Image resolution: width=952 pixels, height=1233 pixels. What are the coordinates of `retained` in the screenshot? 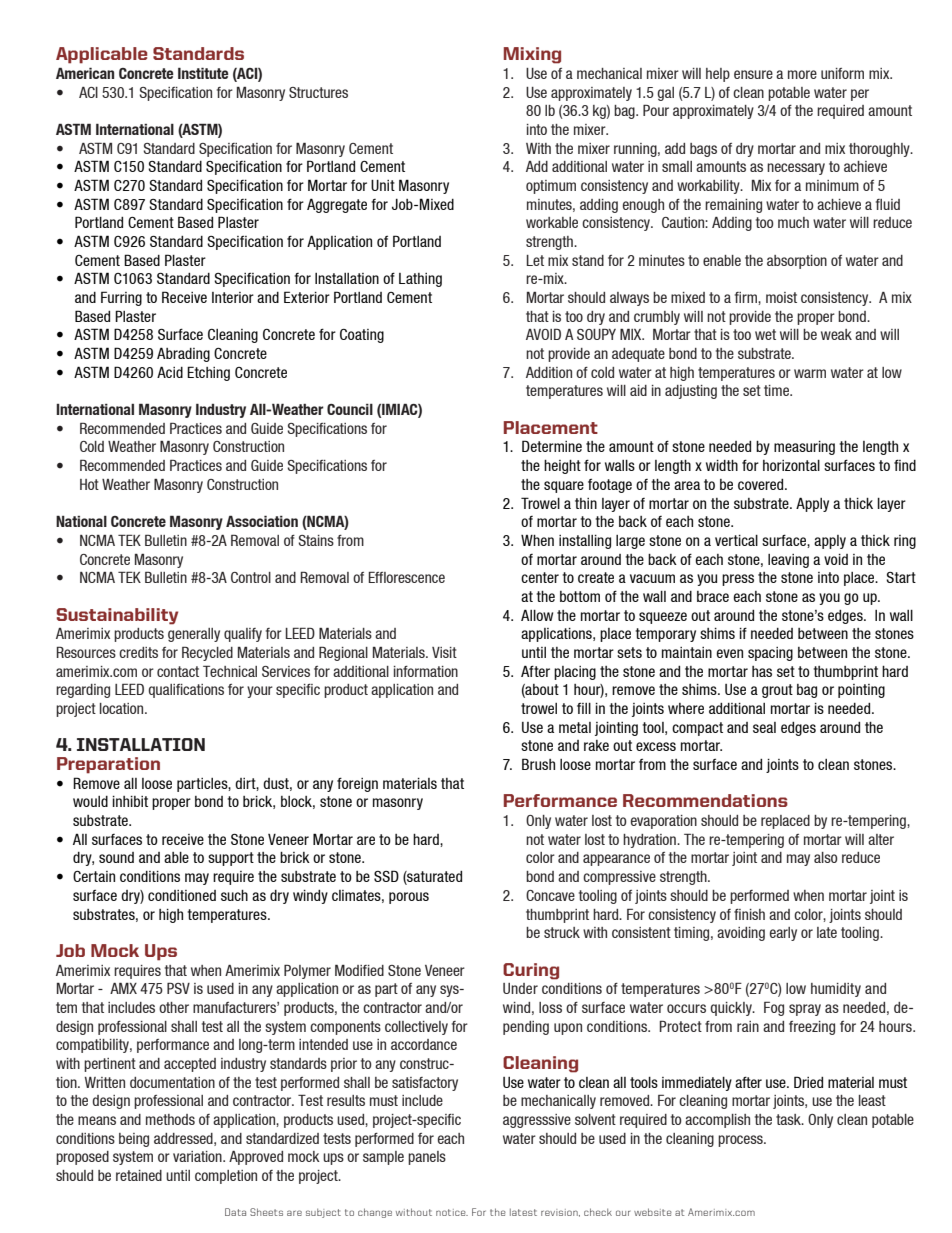 It's located at (139, 1175).
